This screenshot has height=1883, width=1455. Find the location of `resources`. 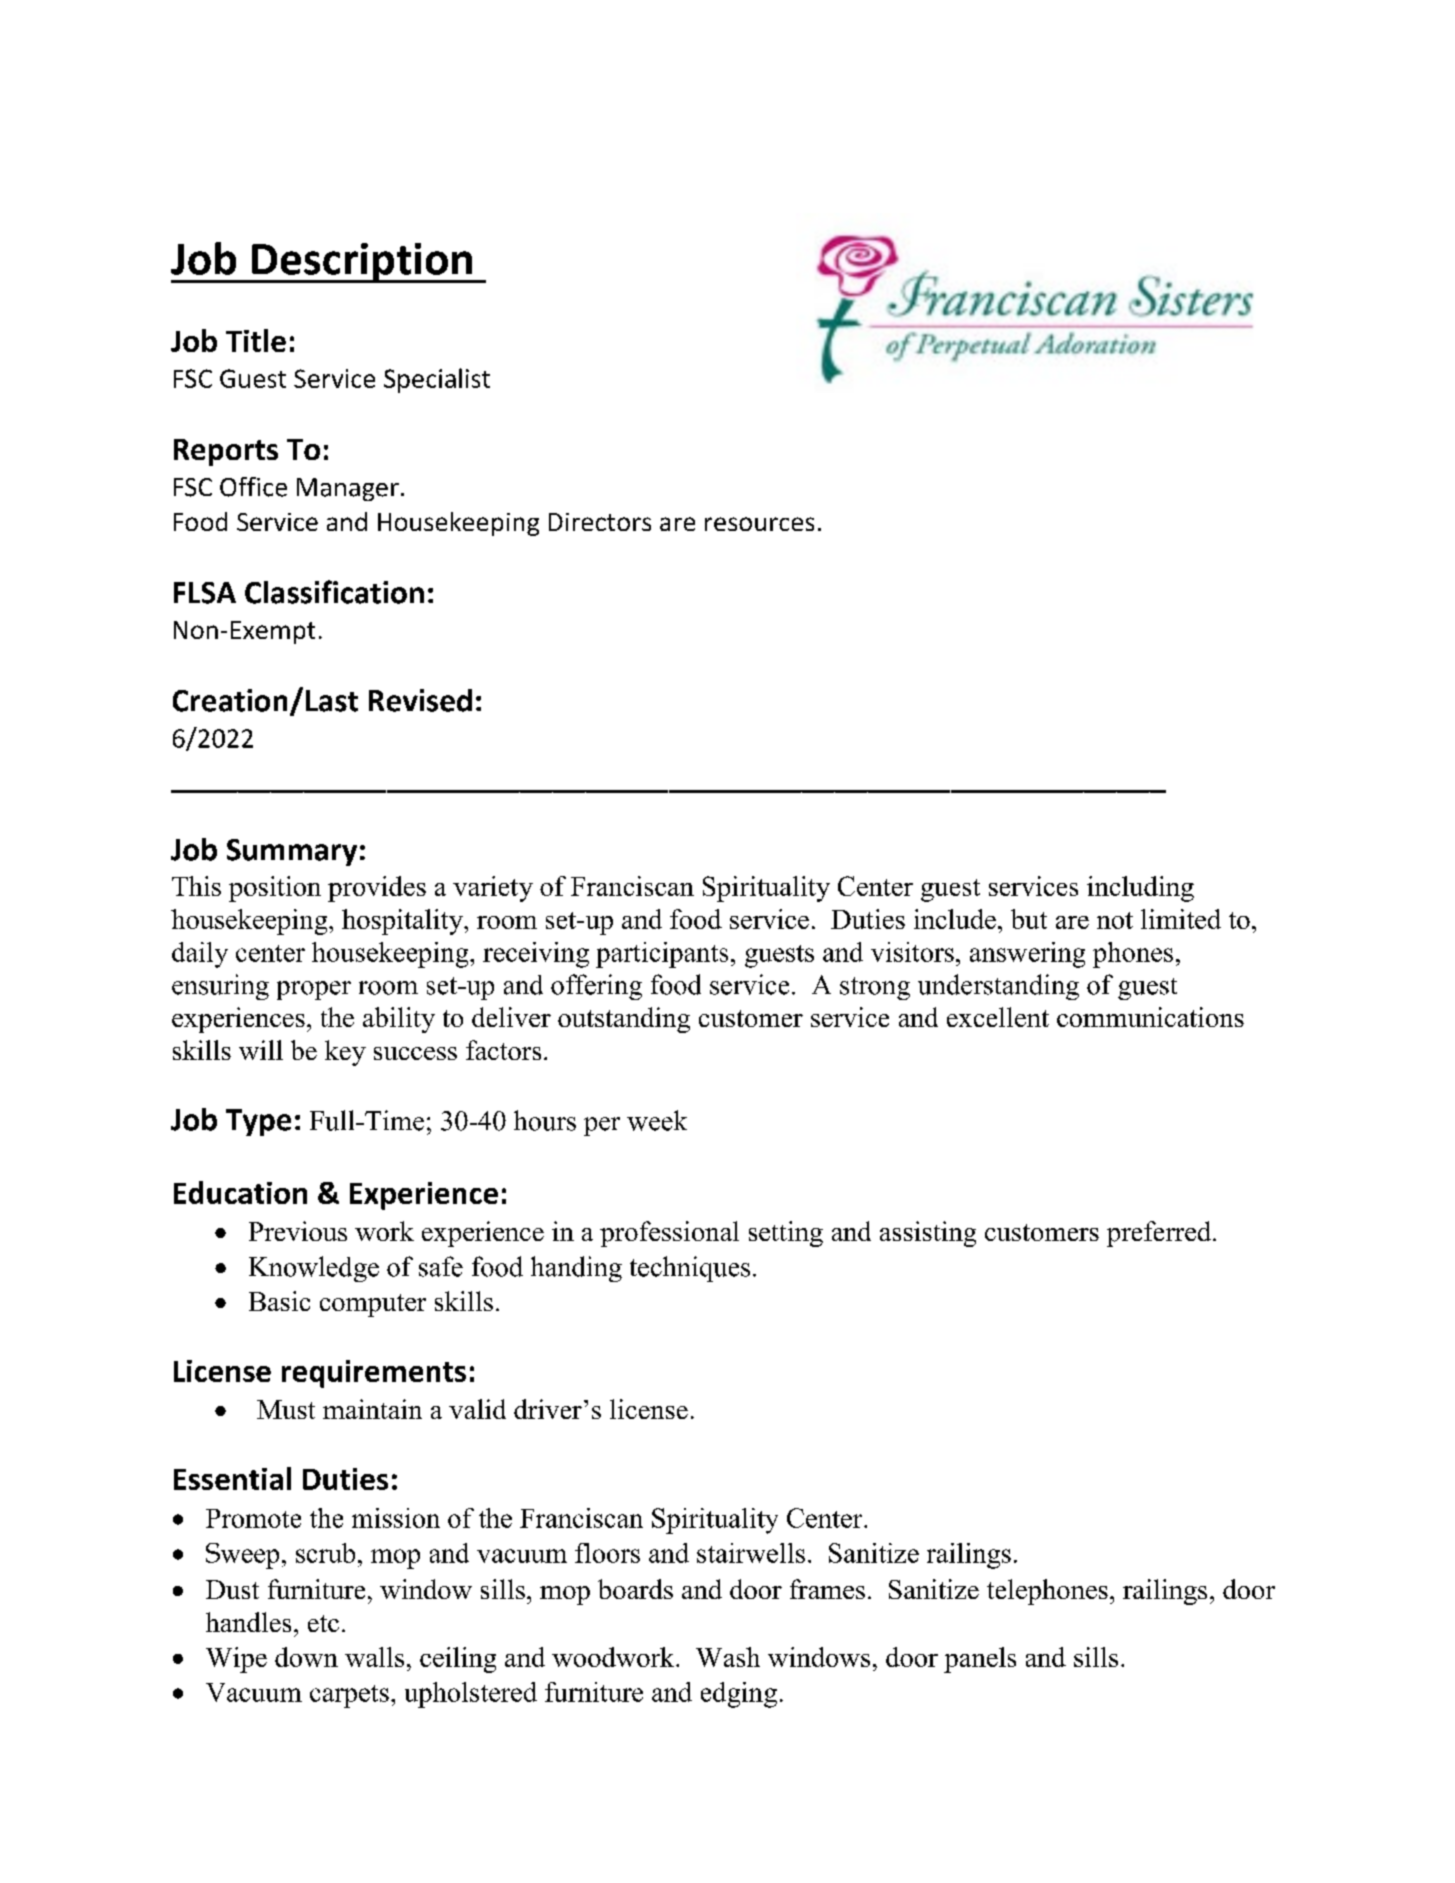

resources is located at coordinates (759, 524).
